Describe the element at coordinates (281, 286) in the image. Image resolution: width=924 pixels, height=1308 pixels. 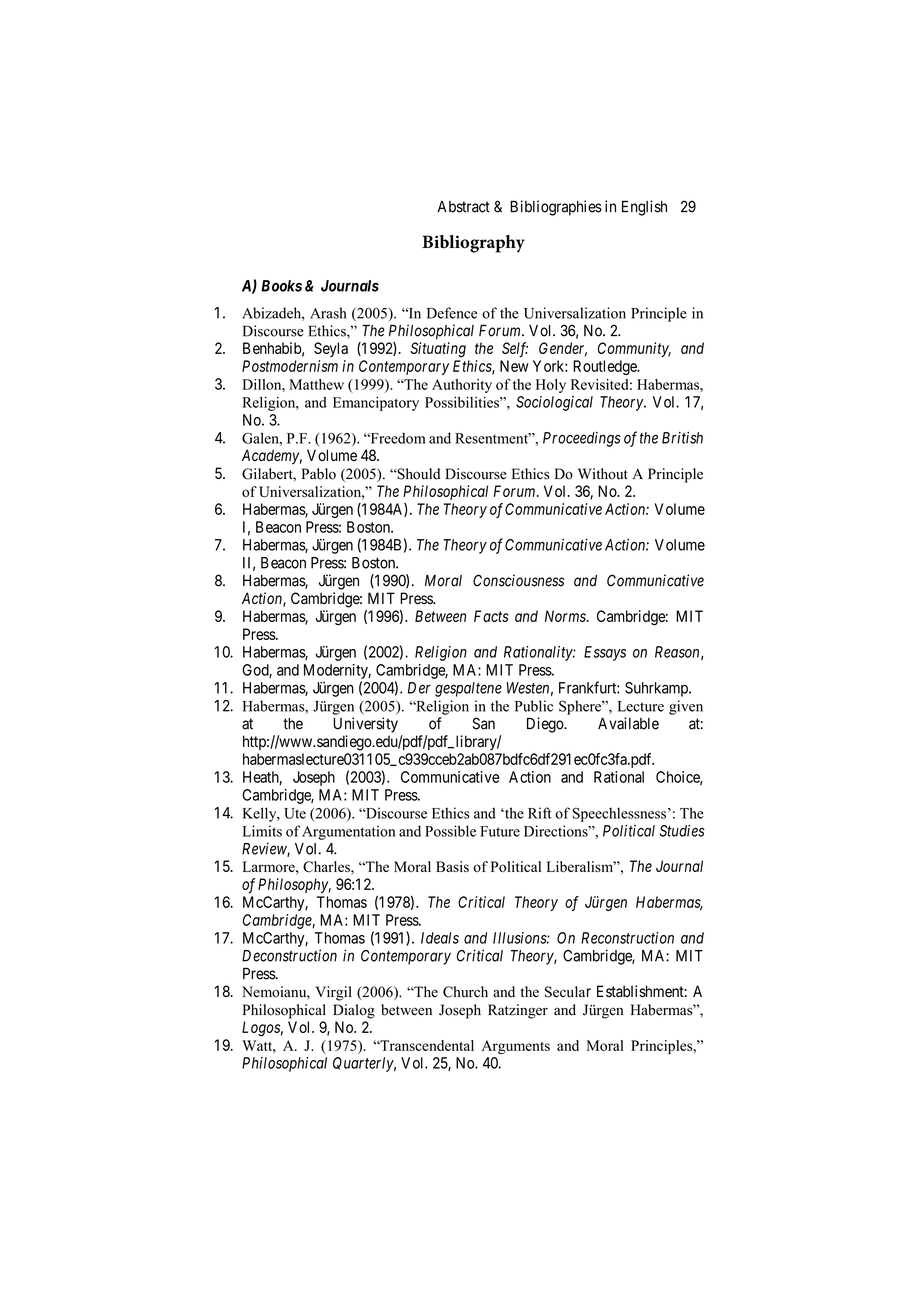
I see `Books` at that location.
